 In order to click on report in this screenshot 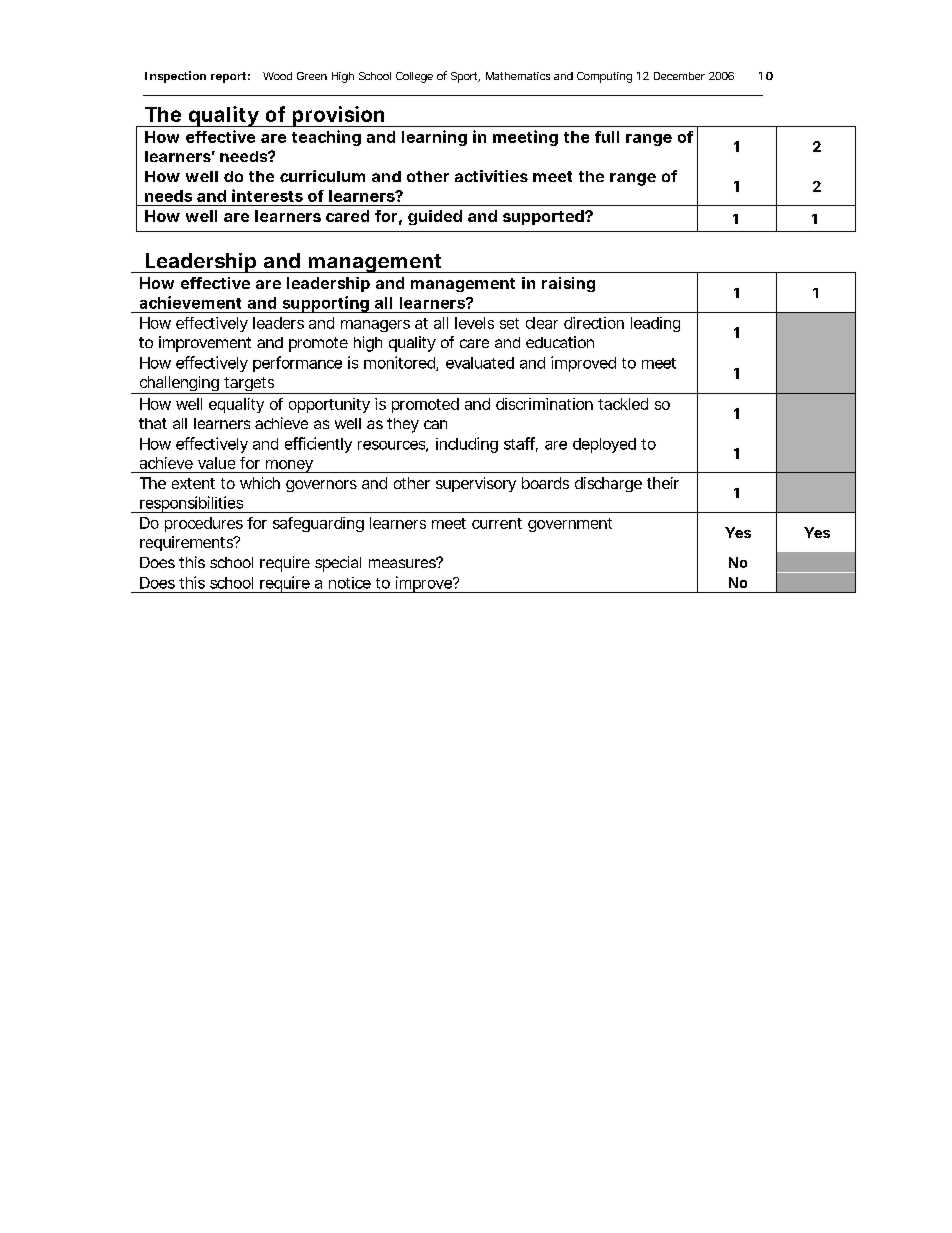, I will do `click(228, 77)`.
